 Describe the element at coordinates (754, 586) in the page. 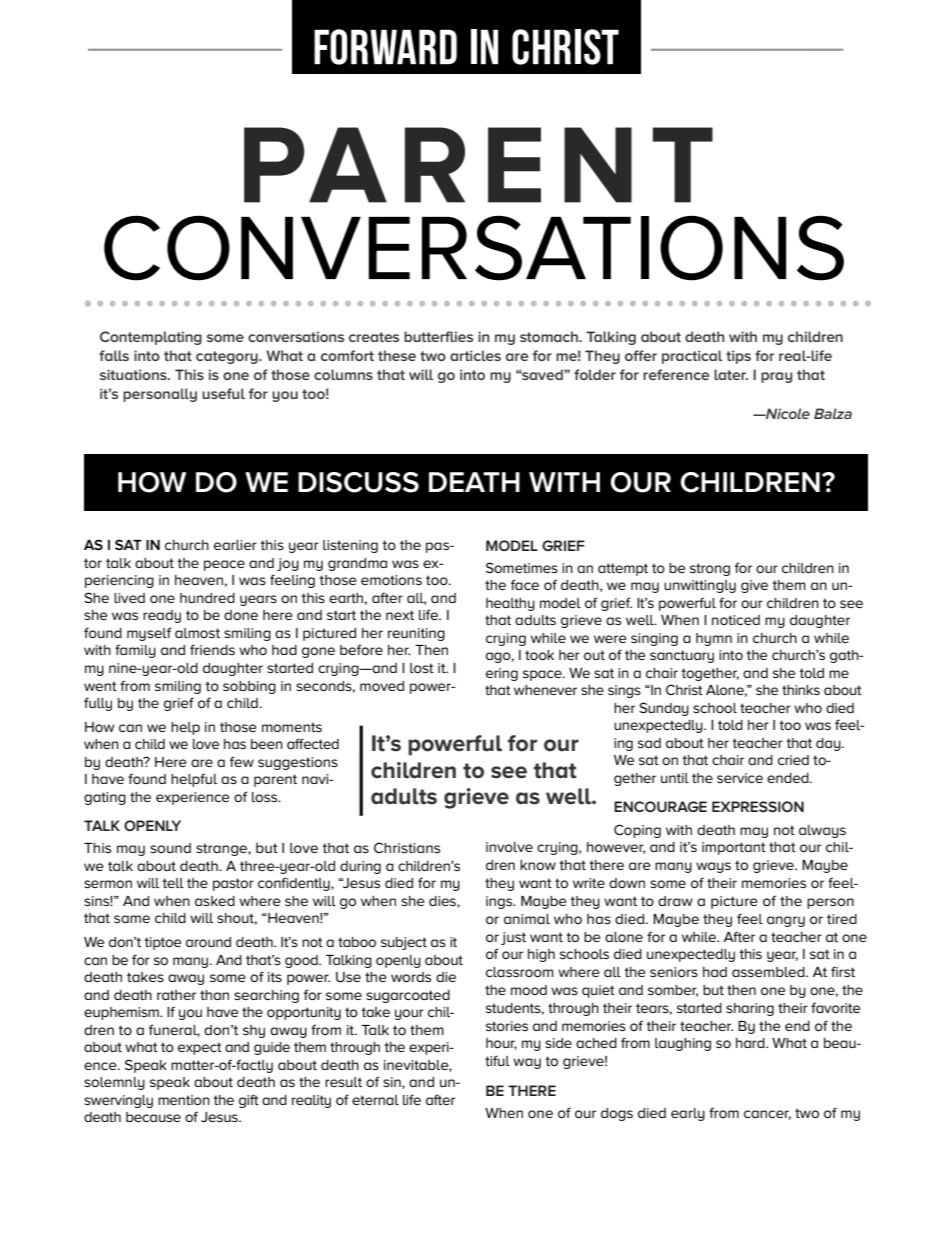

I see `give` at that location.
